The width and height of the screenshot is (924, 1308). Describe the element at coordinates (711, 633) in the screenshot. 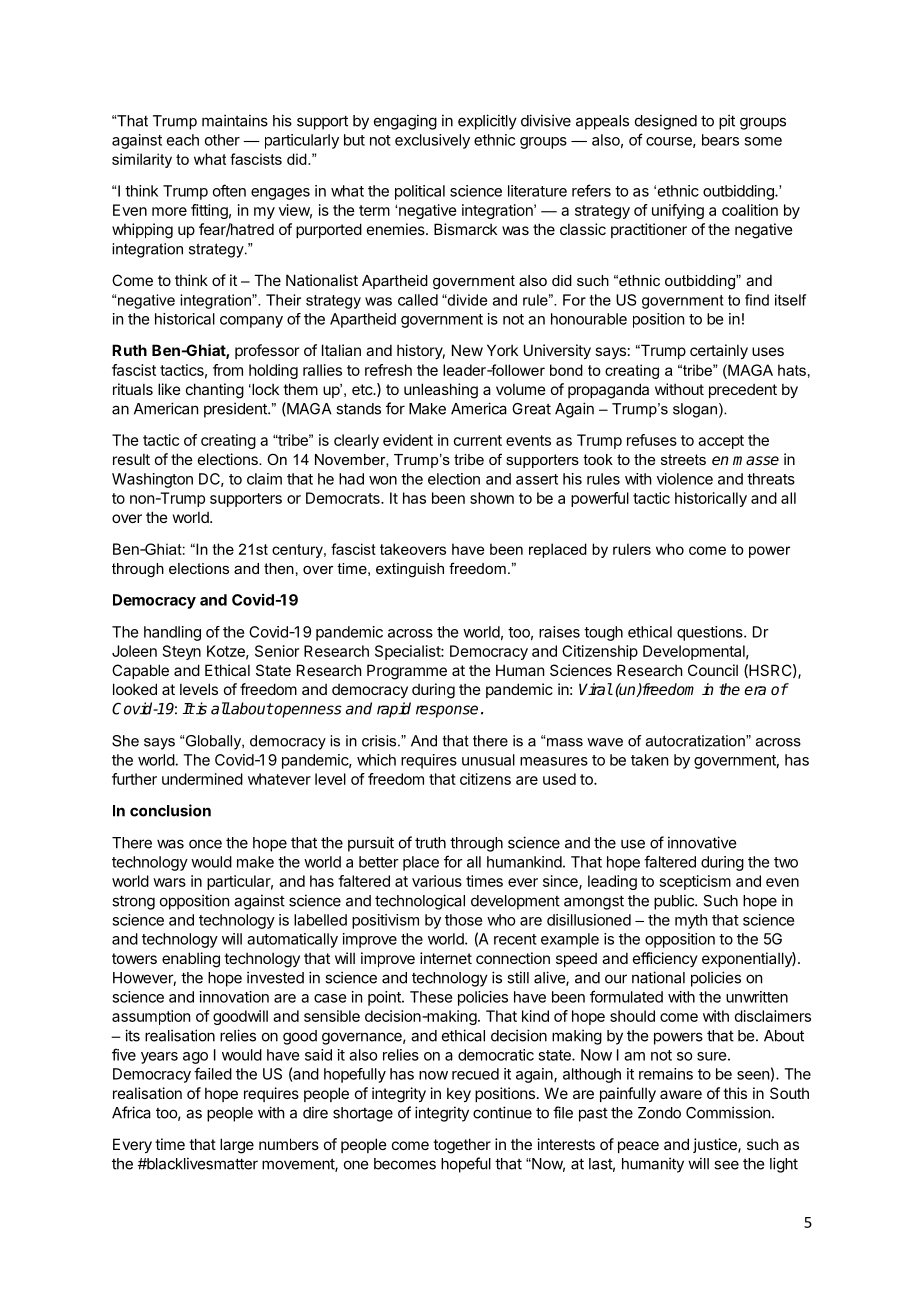

I see `questions` at that location.
